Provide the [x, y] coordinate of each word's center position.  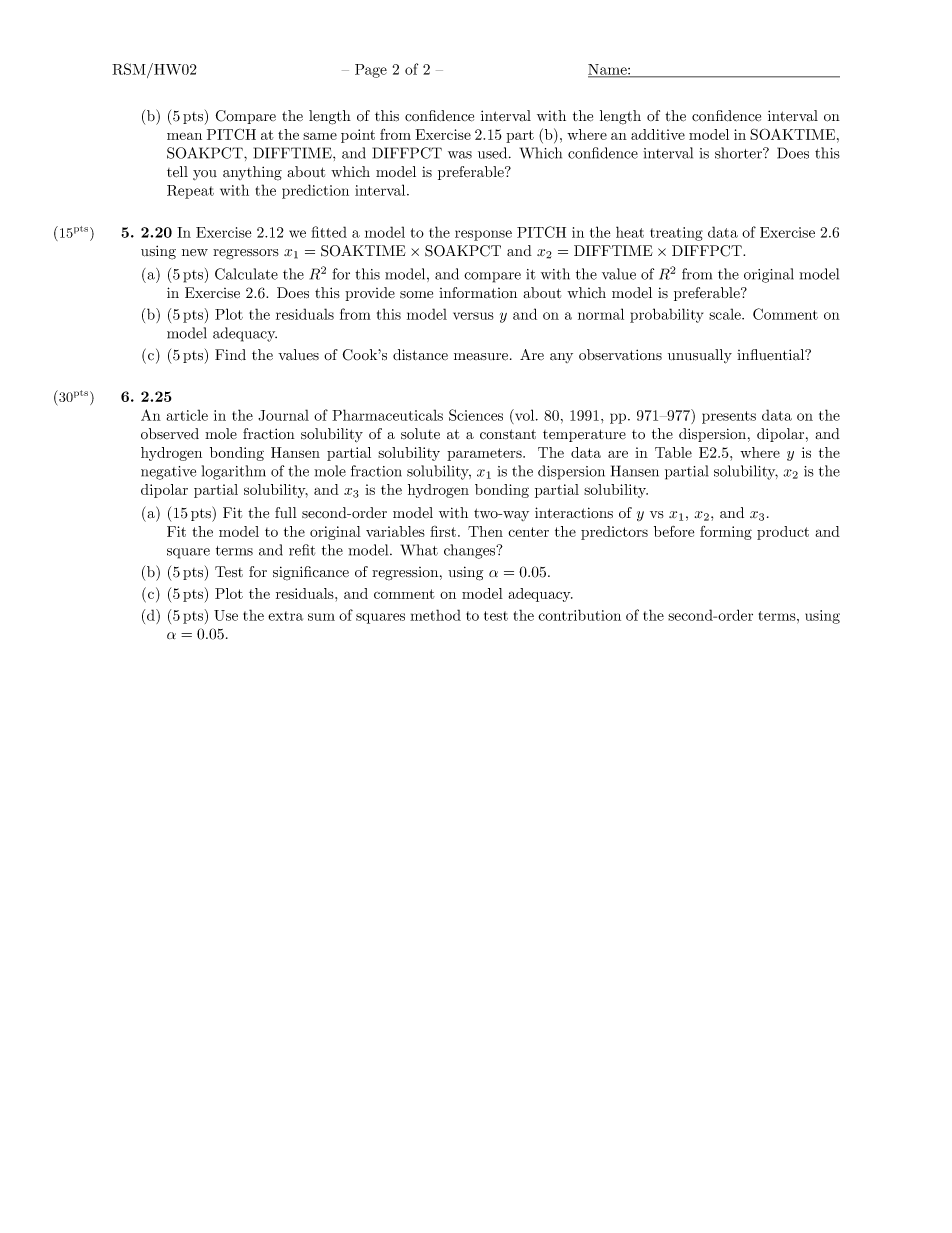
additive [658, 134]
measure [481, 357]
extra [285, 616]
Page [371, 71]
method [435, 615]
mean [184, 136]
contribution [579, 615]
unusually [700, 356]
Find [230, 355]
